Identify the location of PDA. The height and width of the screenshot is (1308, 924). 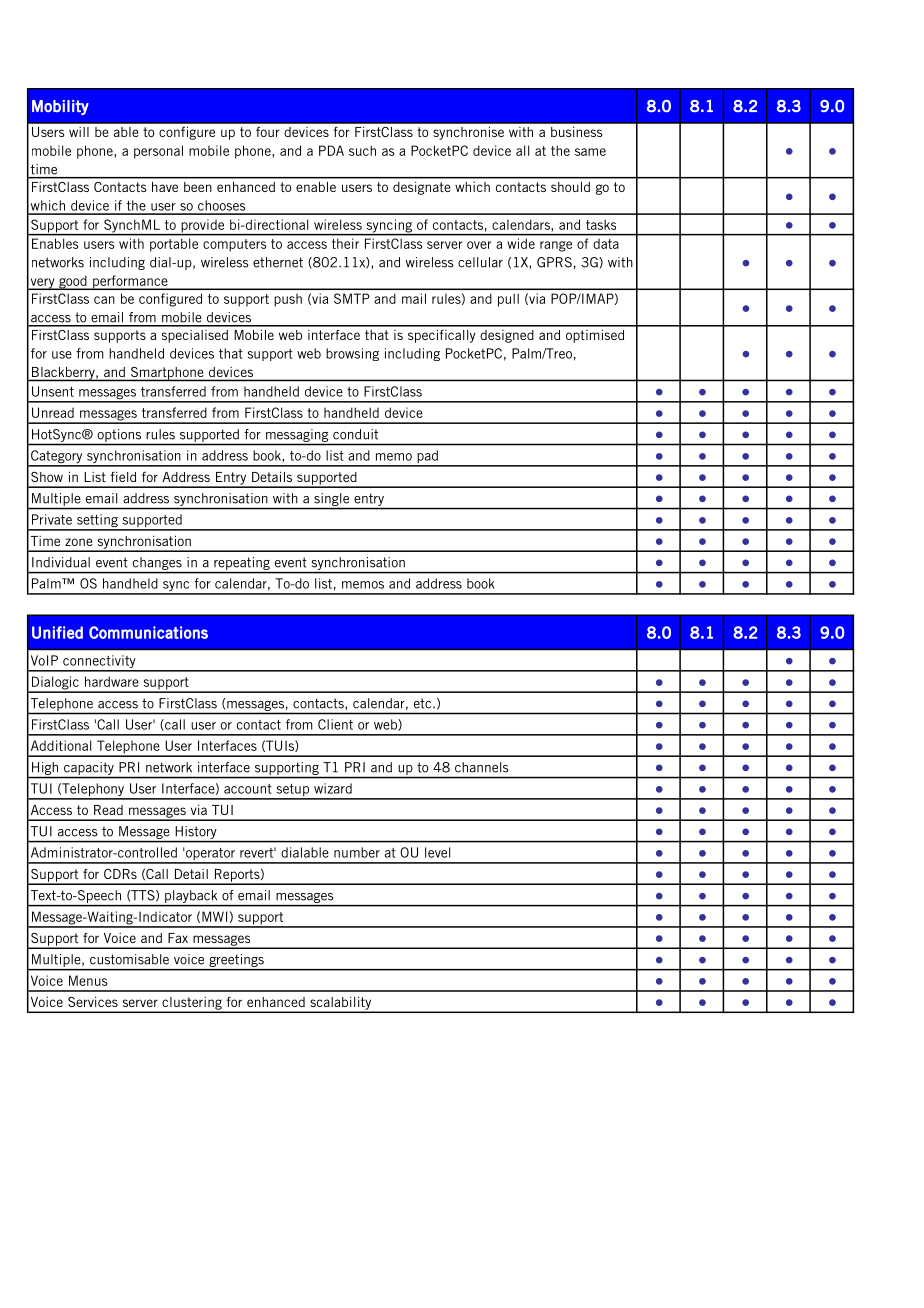
(331, 150).
